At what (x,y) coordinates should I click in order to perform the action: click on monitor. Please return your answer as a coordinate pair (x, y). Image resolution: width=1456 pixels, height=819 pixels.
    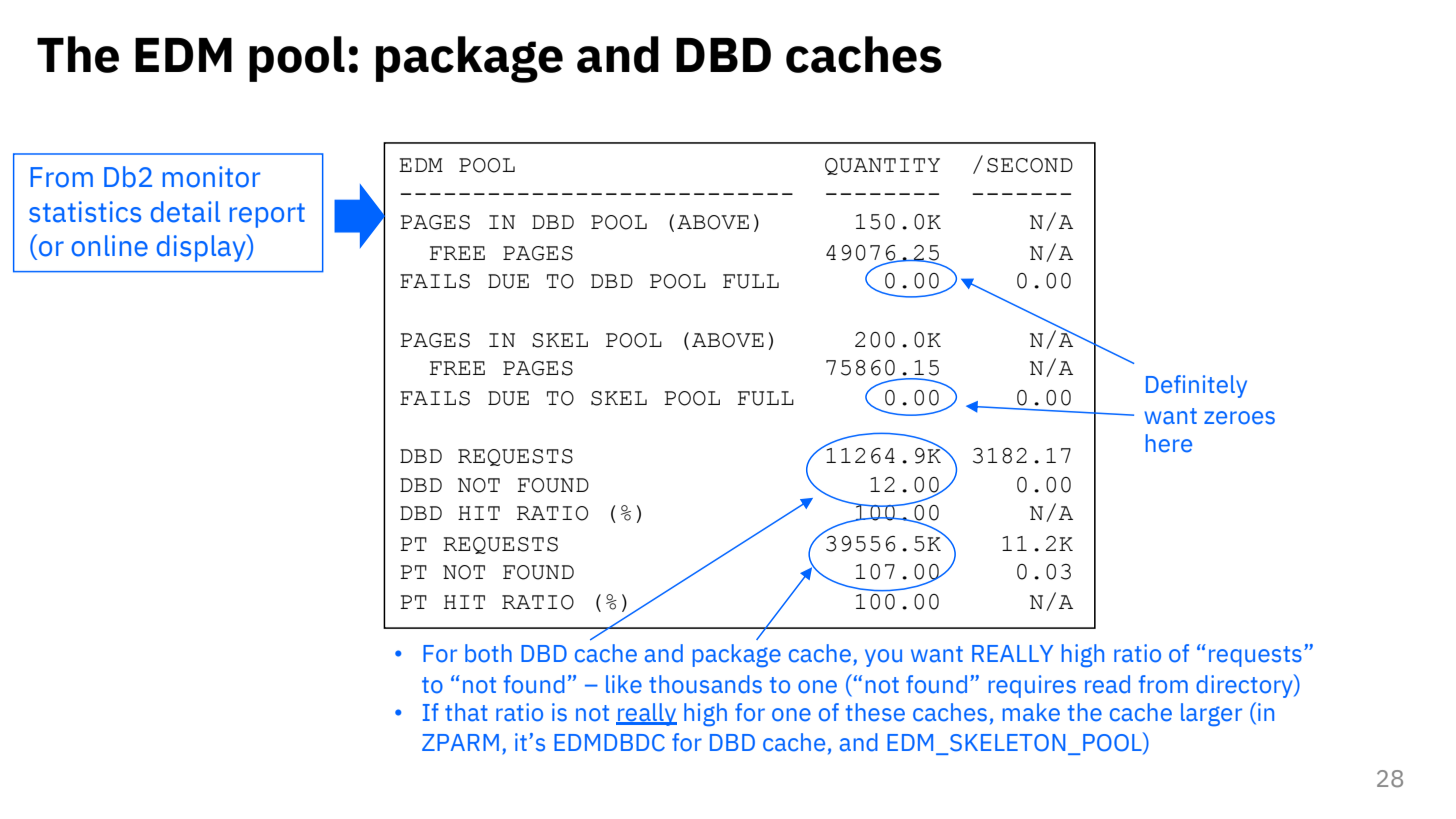
    Looking at the image, I should click on (211, 177).
